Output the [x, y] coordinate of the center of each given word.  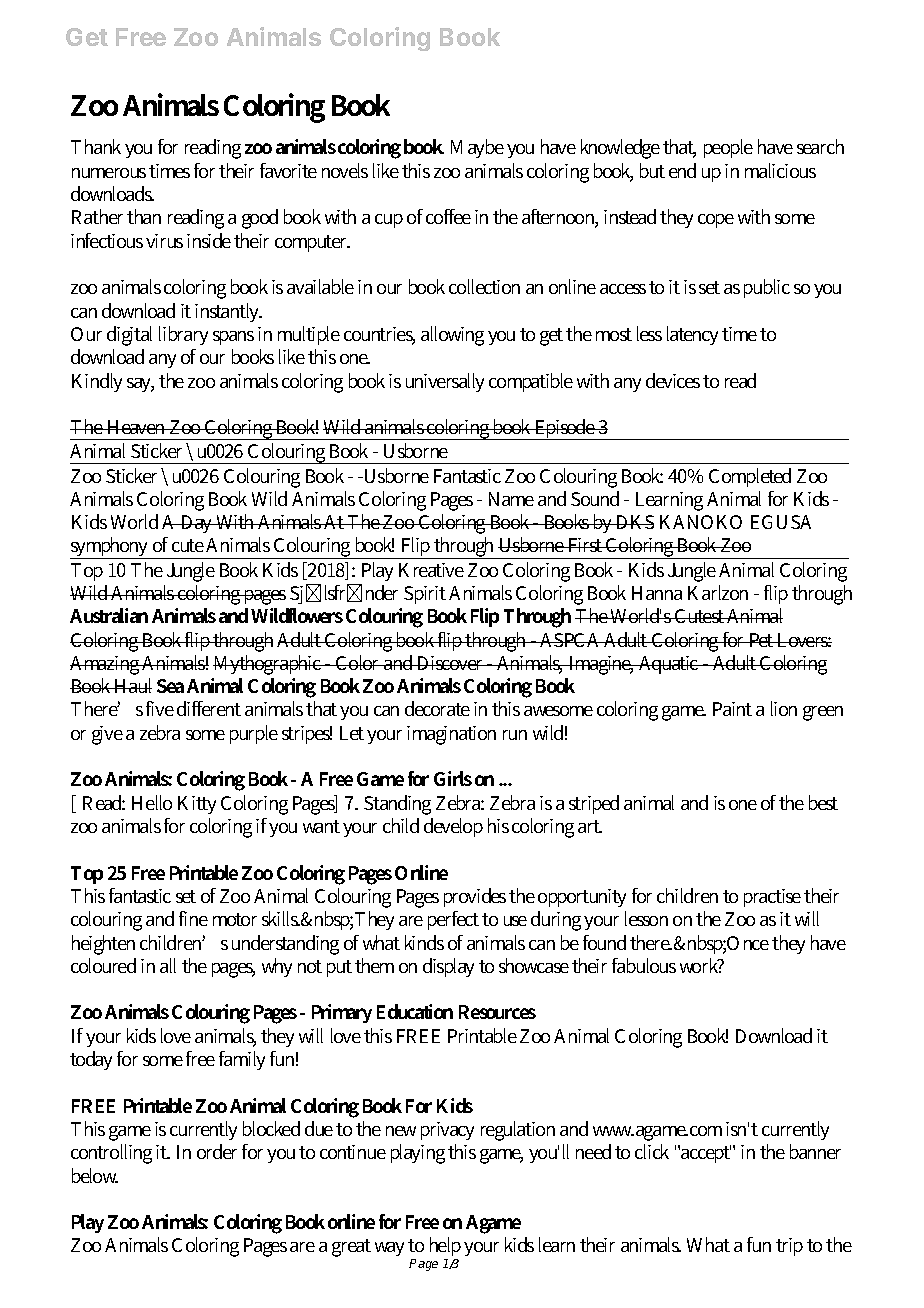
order [217, 1151]
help [445, 1248]
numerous [109, 173]
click [652, 1151]
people [728, 148]
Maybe [477, 148]
